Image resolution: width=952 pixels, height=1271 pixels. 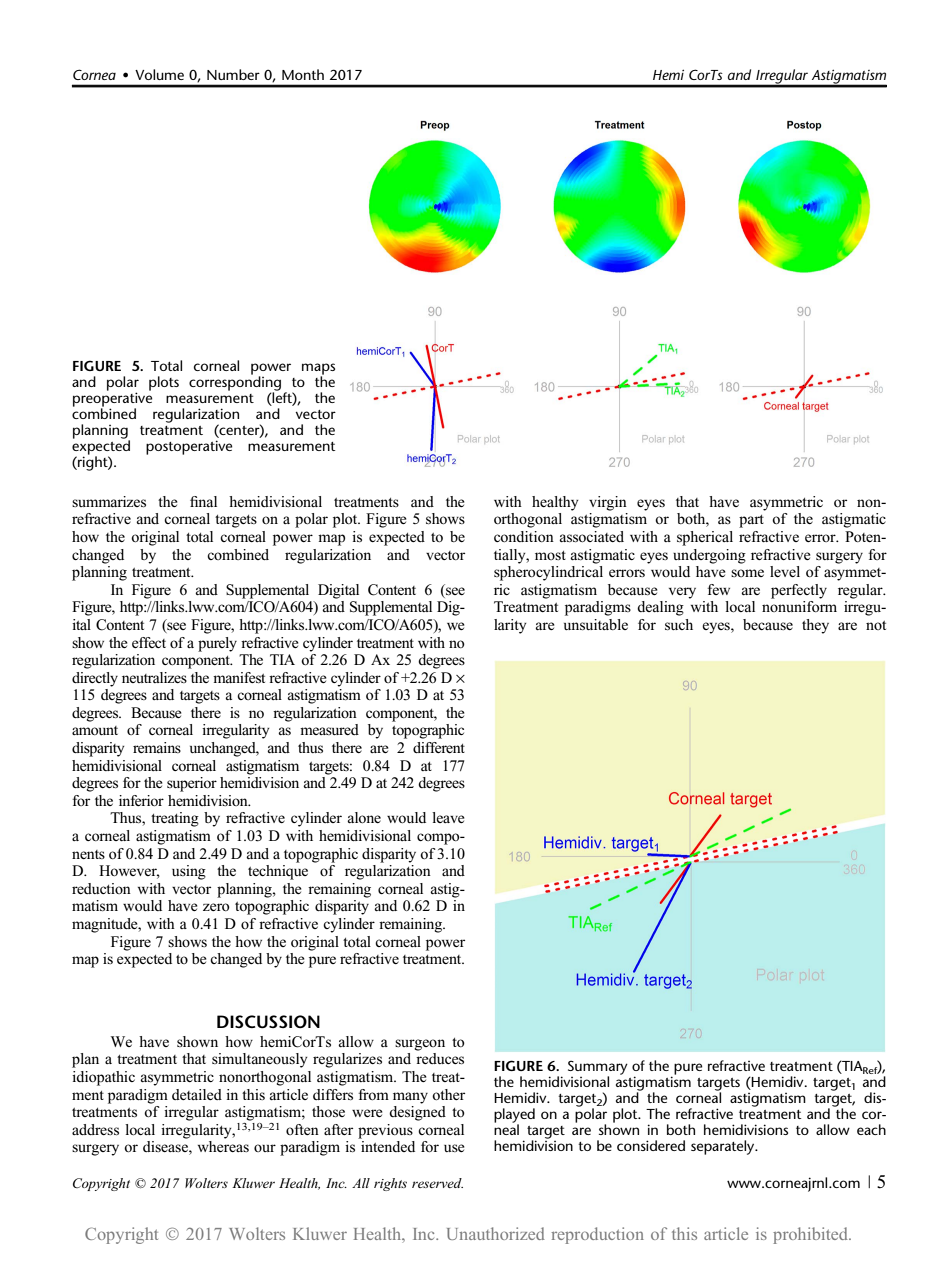 I want to click on postoperative, so click(x=189, y=447).
